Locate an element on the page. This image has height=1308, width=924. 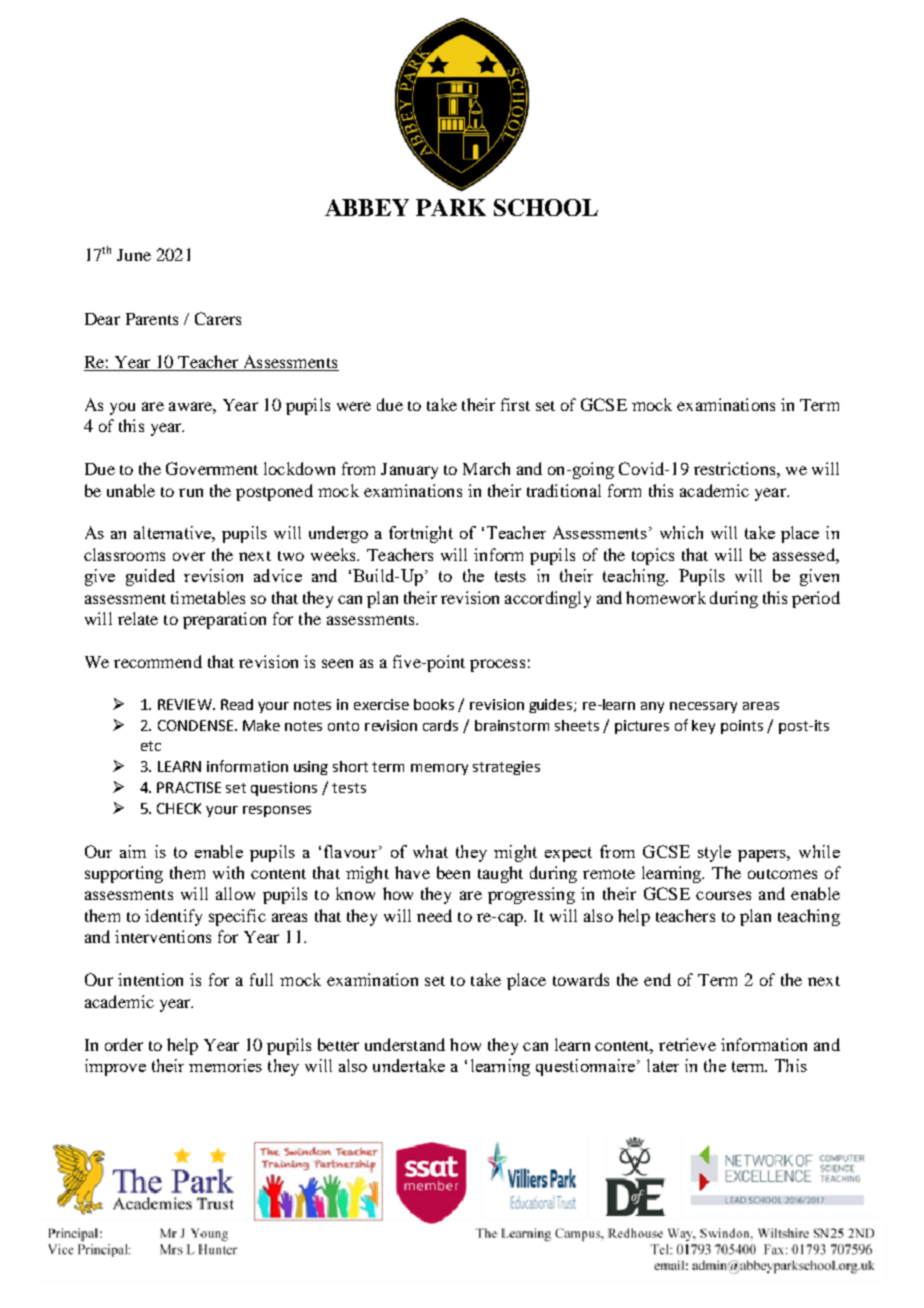
March is located at coordinates (486, 468).
